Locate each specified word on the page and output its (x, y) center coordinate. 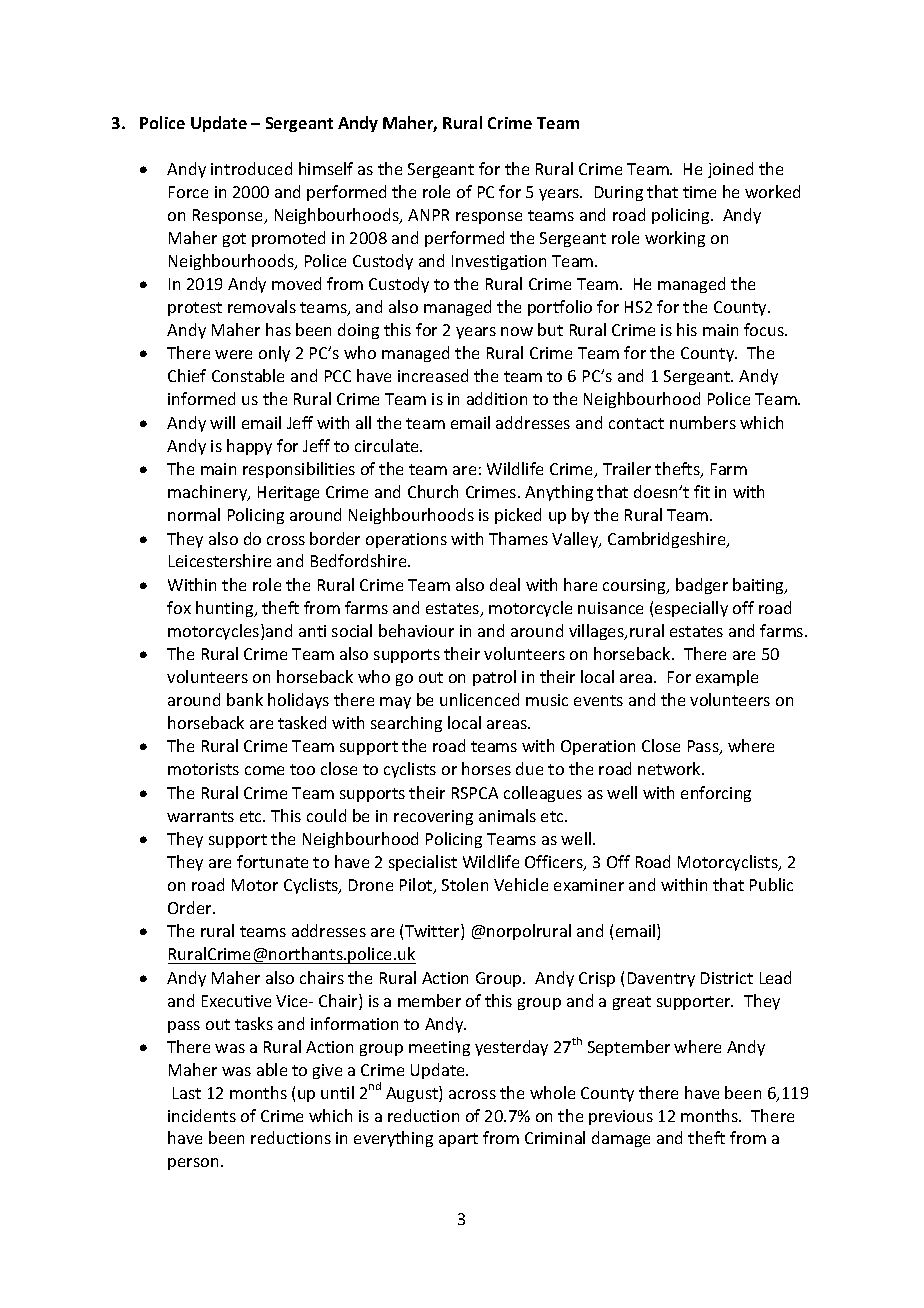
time (699, 192)
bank (245, 699)
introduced (251, 168)
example (727, 678)
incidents (202, 1115)
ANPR (428, 215)
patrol (494, 678)
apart (458, 1140)
